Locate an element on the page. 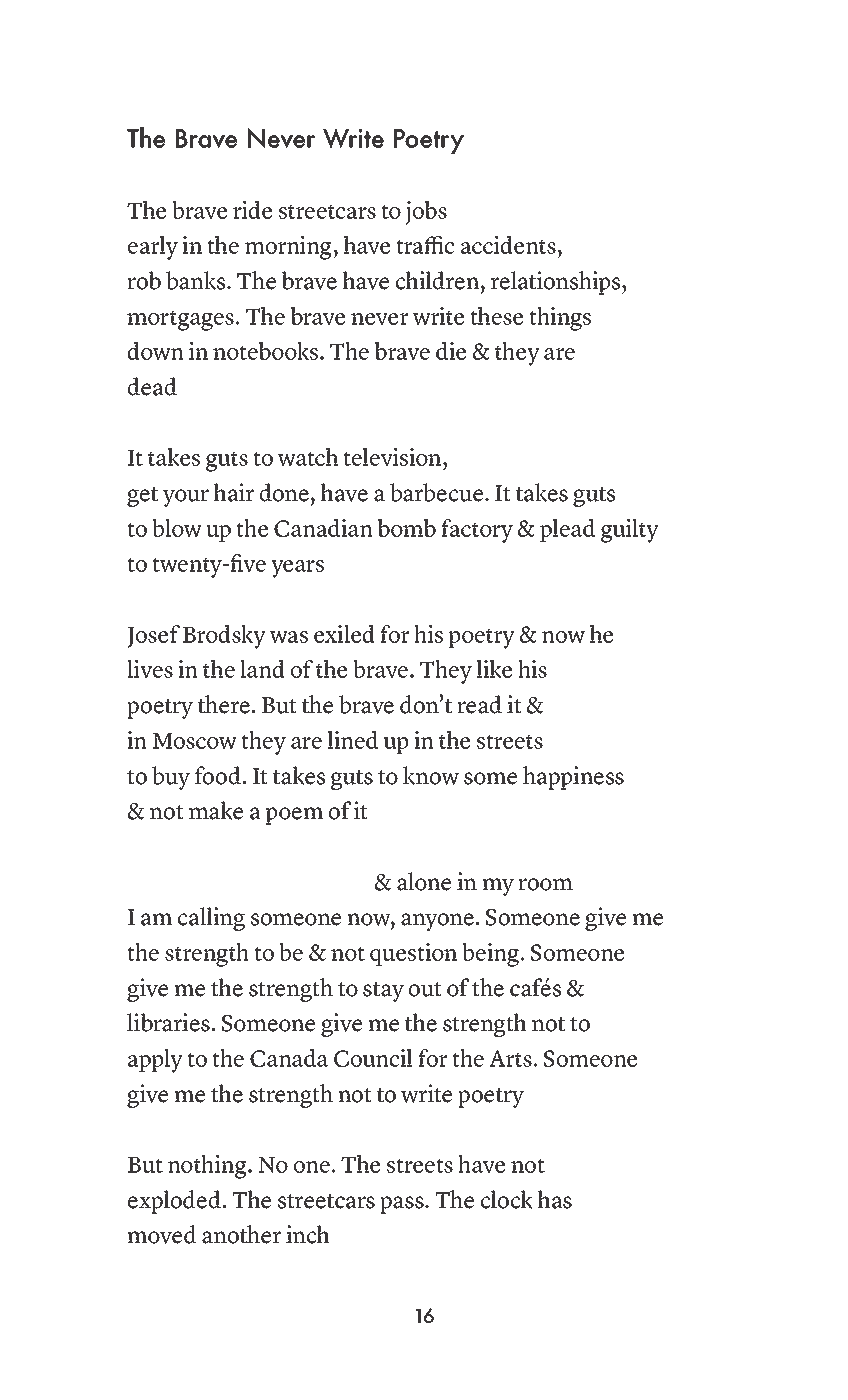 This document has width=848, height=1400. blow is located at coordinates (177, 528).
